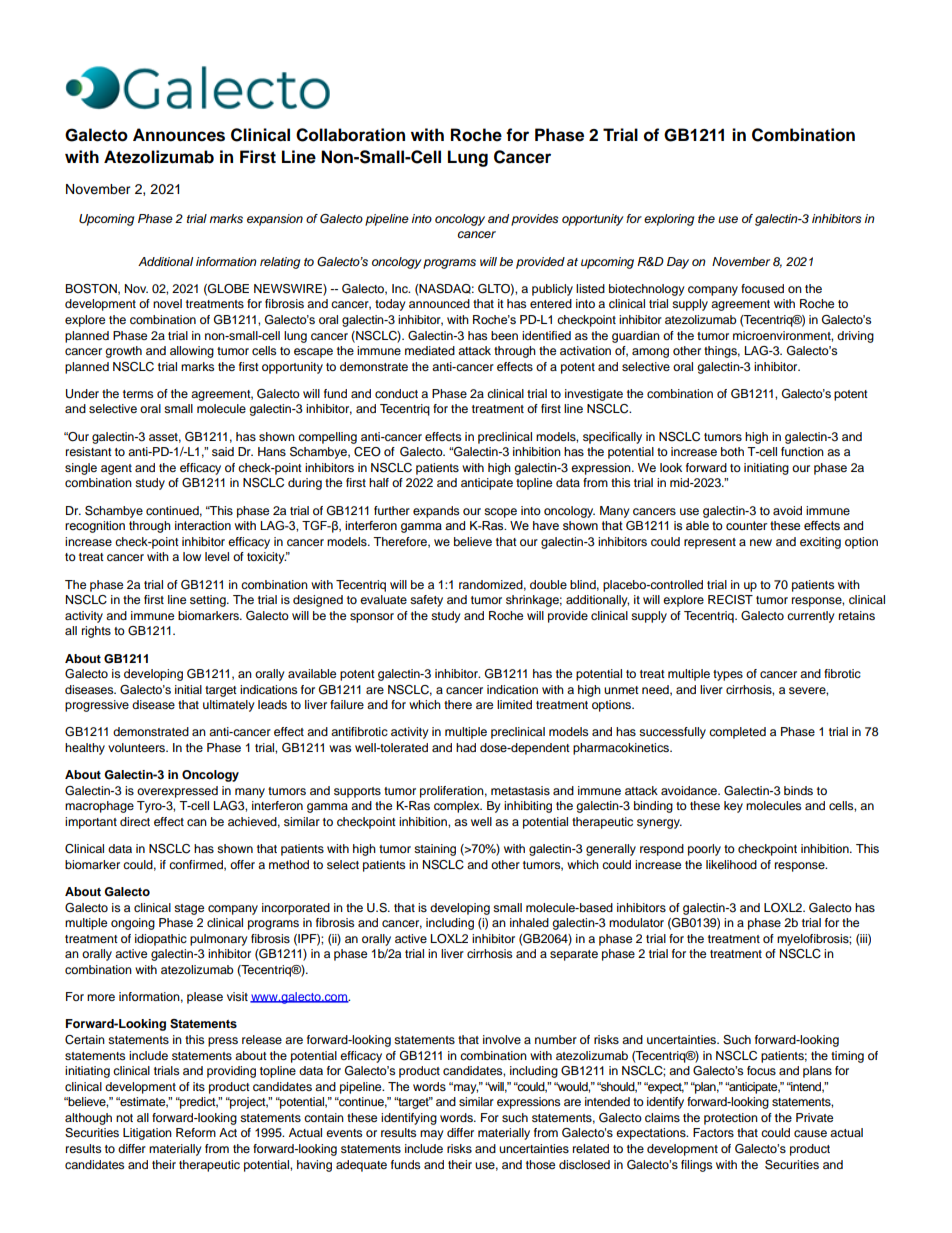  I want to click on safety, so click(426, 601).
